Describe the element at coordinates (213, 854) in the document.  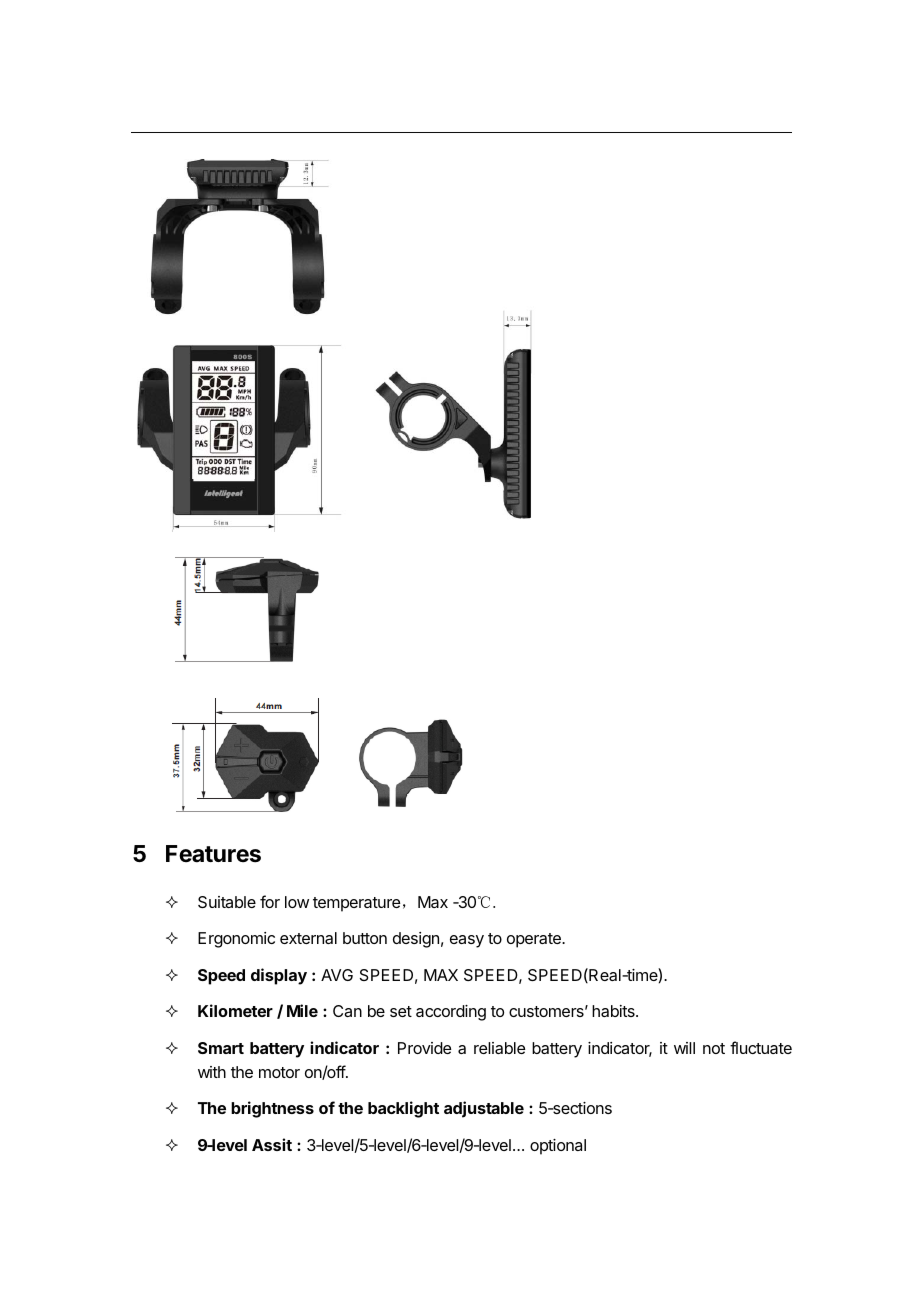
I see `Features` at that location.
